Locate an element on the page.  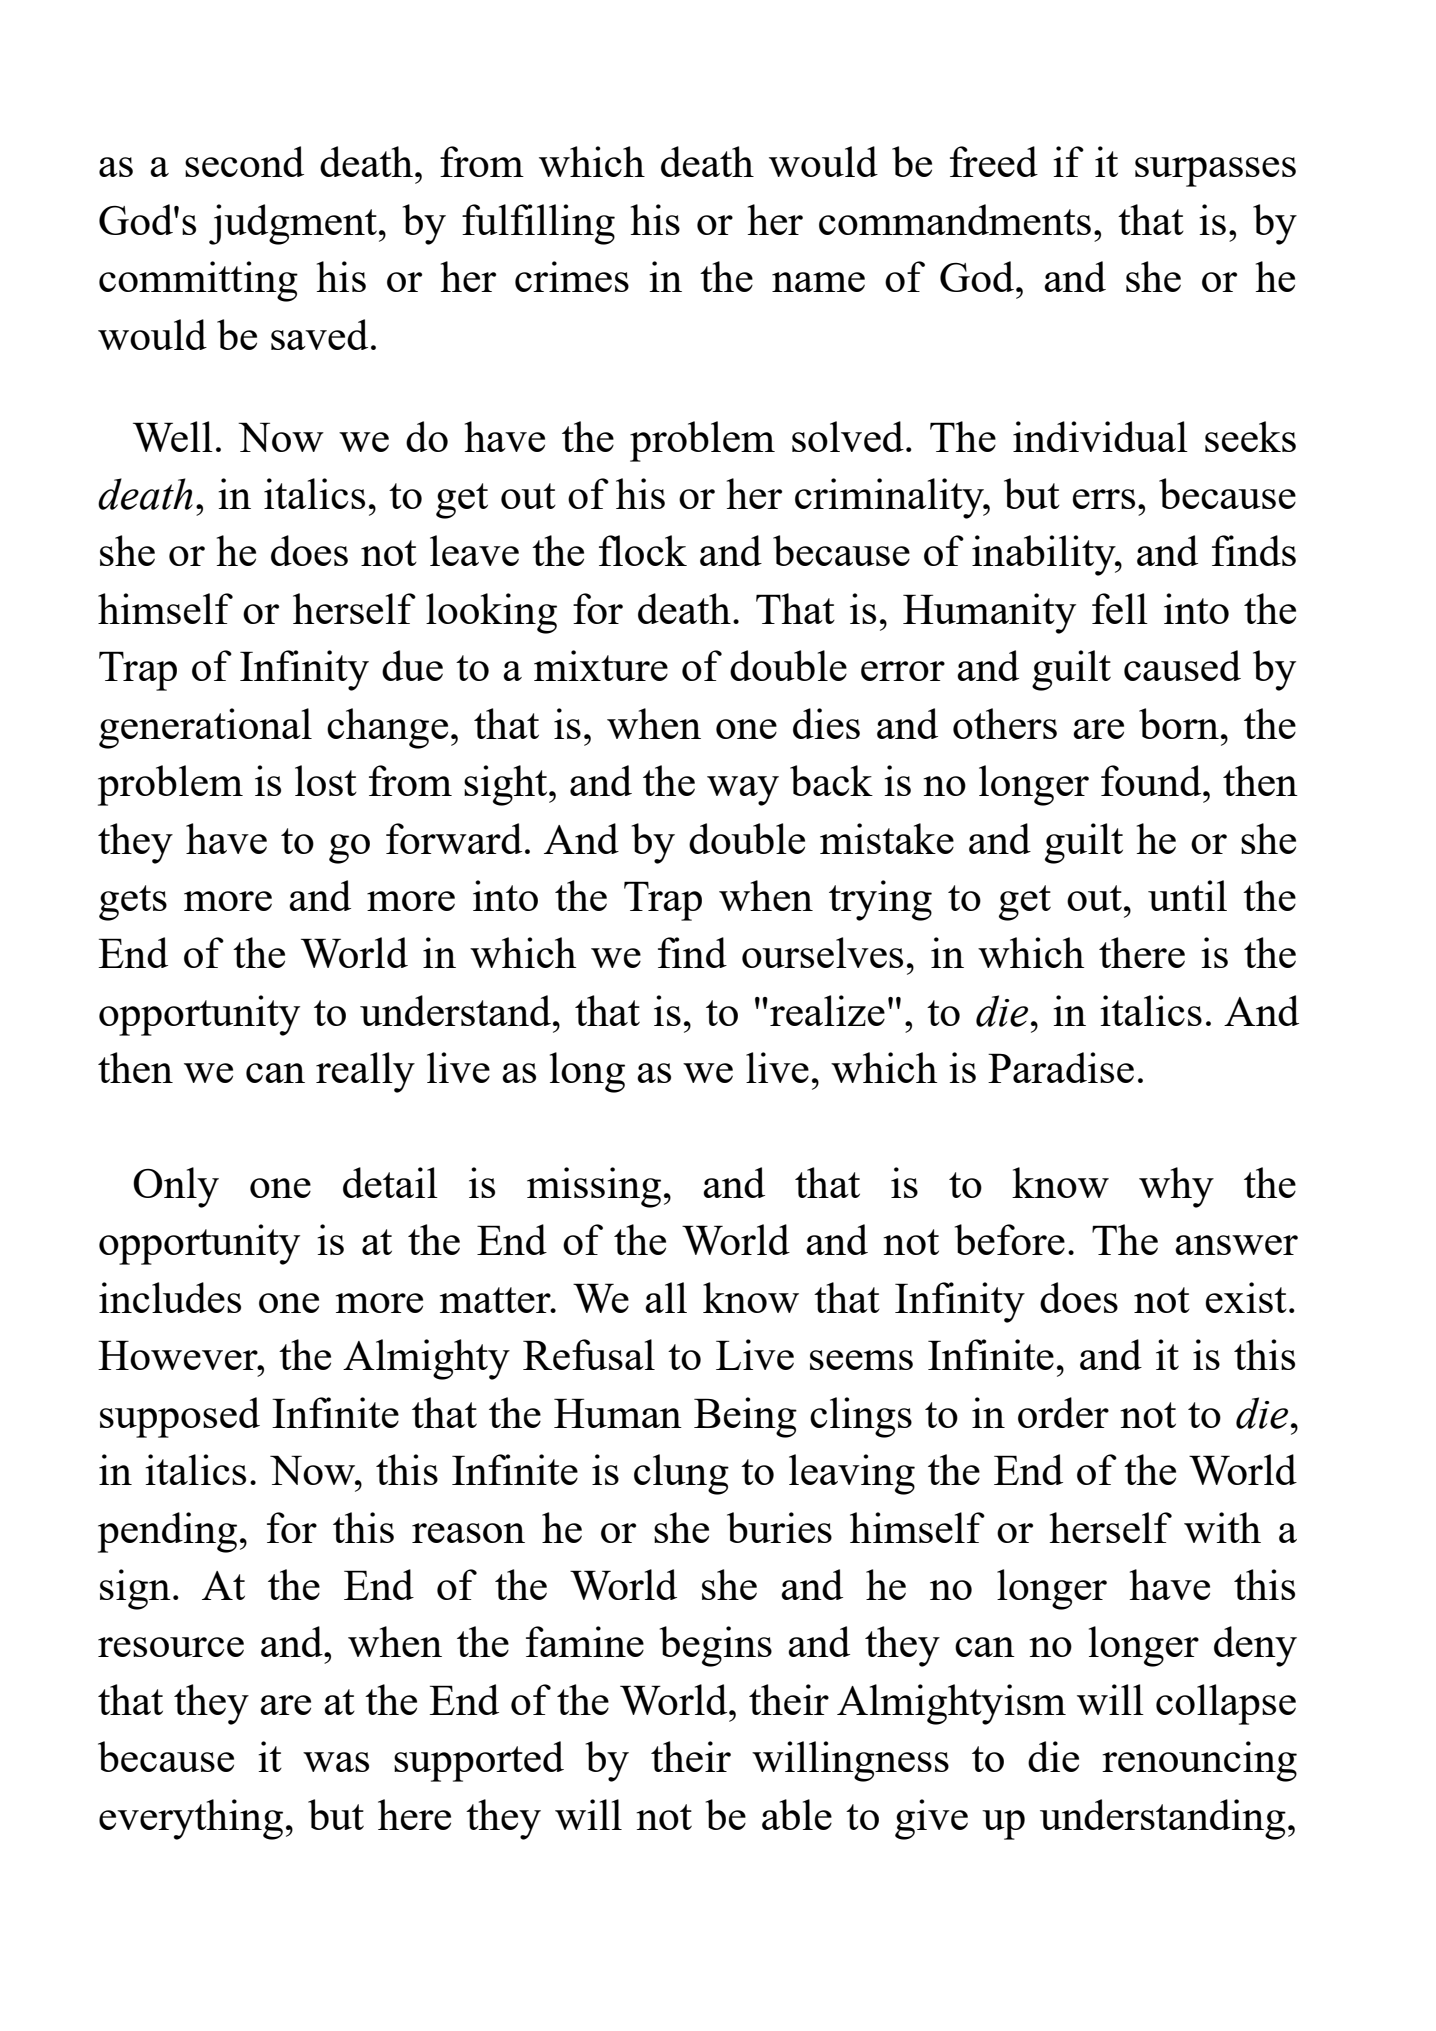
lost is located at coordinates (326, 780).
